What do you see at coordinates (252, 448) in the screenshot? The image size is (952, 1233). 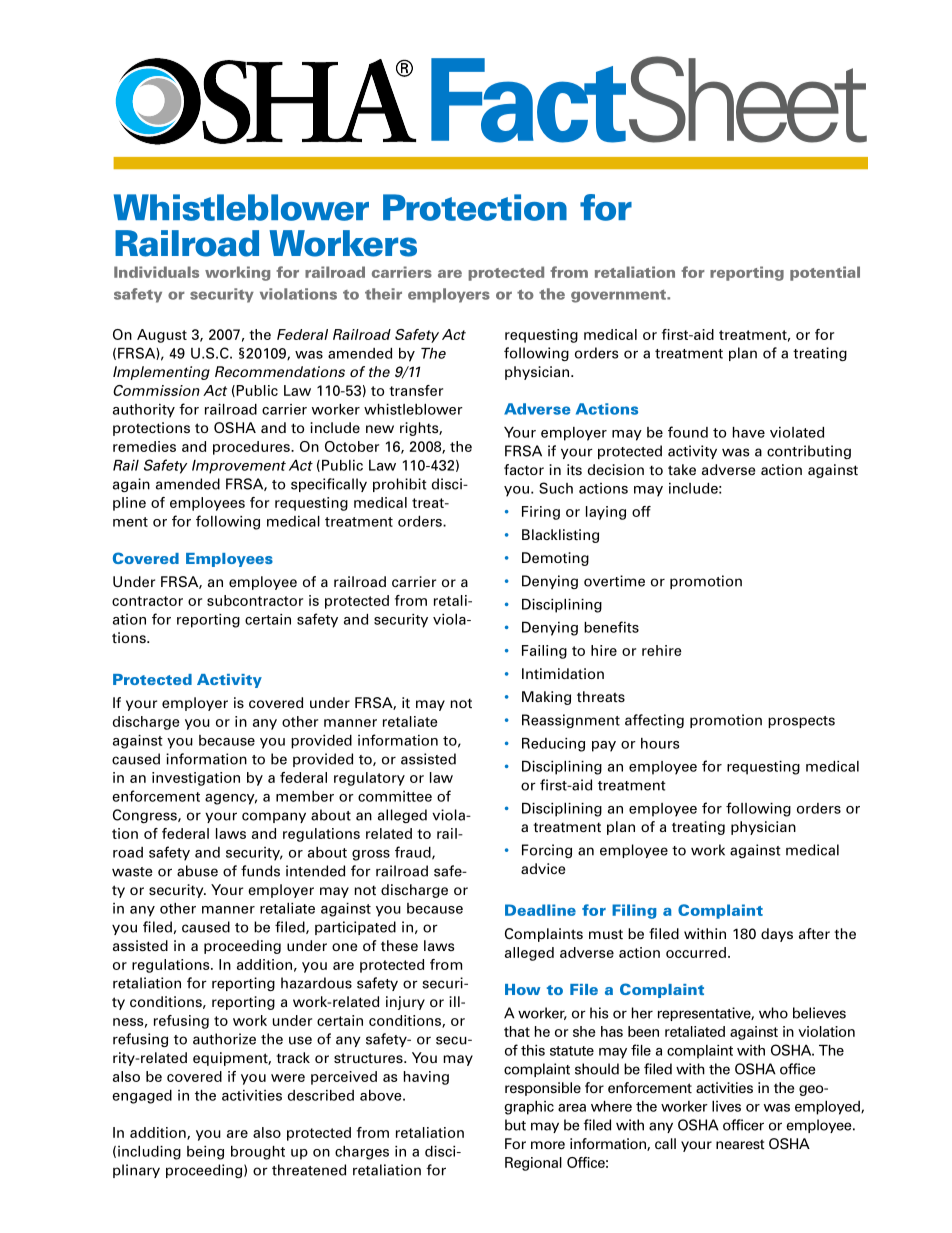 I see `procedures` at bounding box center [252, 448].
